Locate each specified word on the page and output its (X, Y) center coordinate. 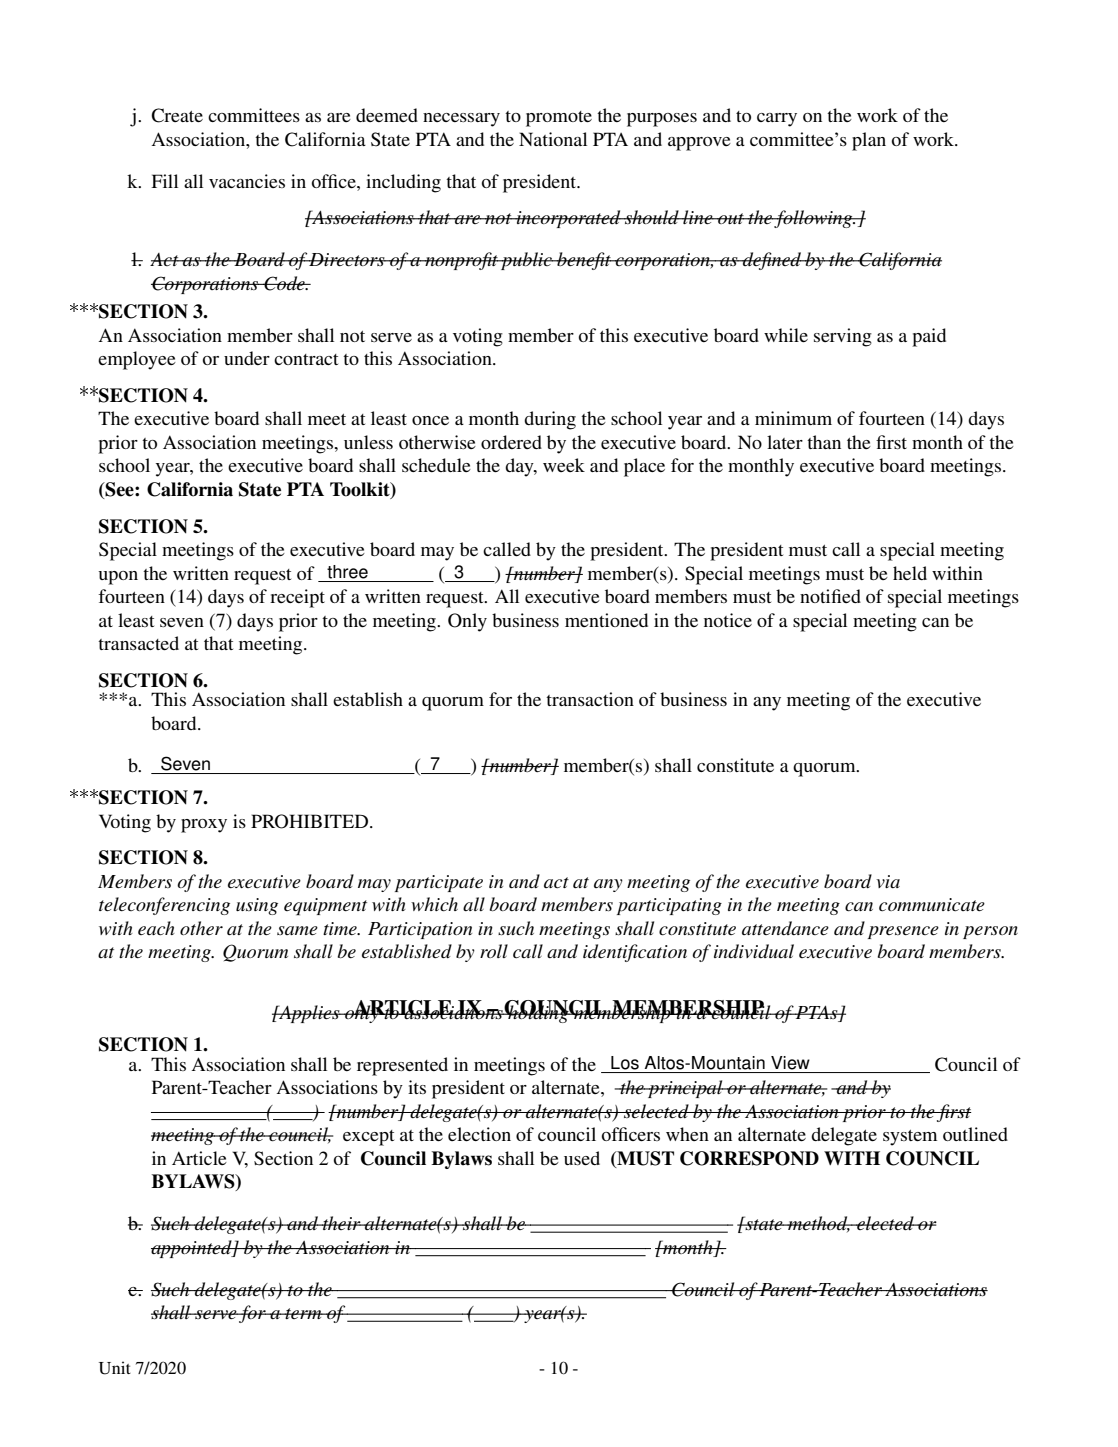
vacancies (247, 181)
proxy (204, 826)
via (888, 881)
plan (869, 141)
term (304, 1313)
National (553, 139)
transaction (590, 699)
